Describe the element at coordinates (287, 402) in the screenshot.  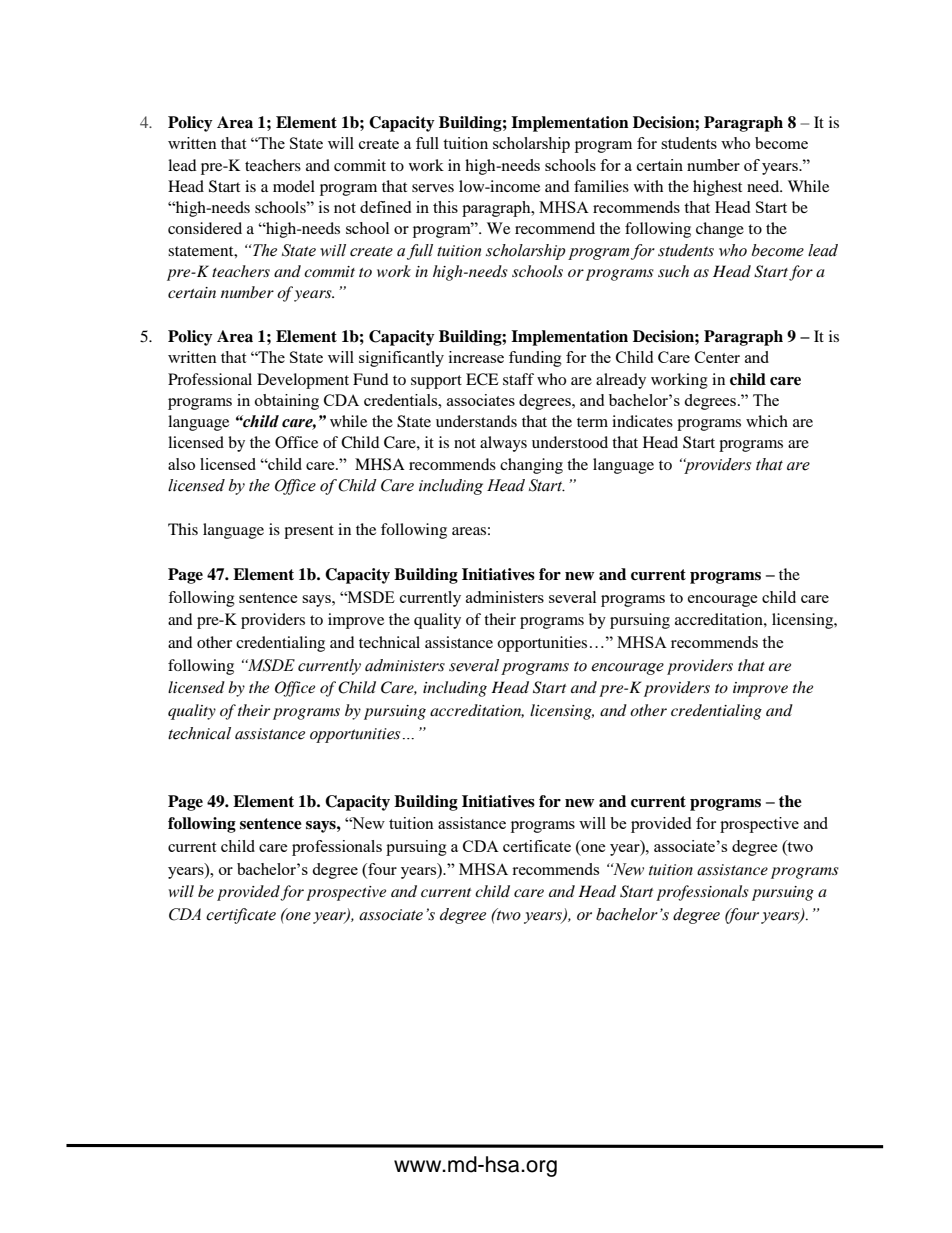
I see `obtaining` at that location.
